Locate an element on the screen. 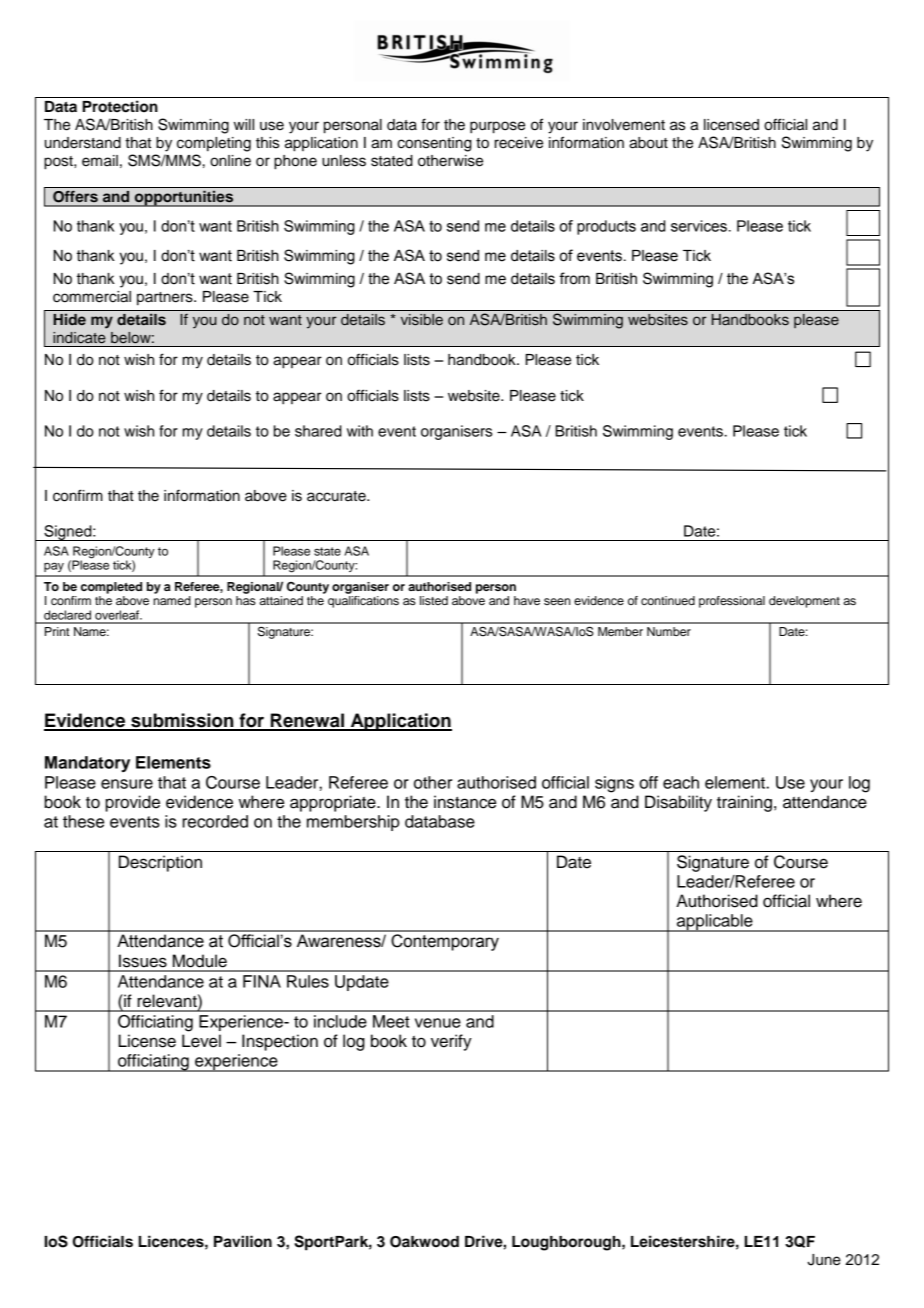  about is located at coordinates (648, 143).
